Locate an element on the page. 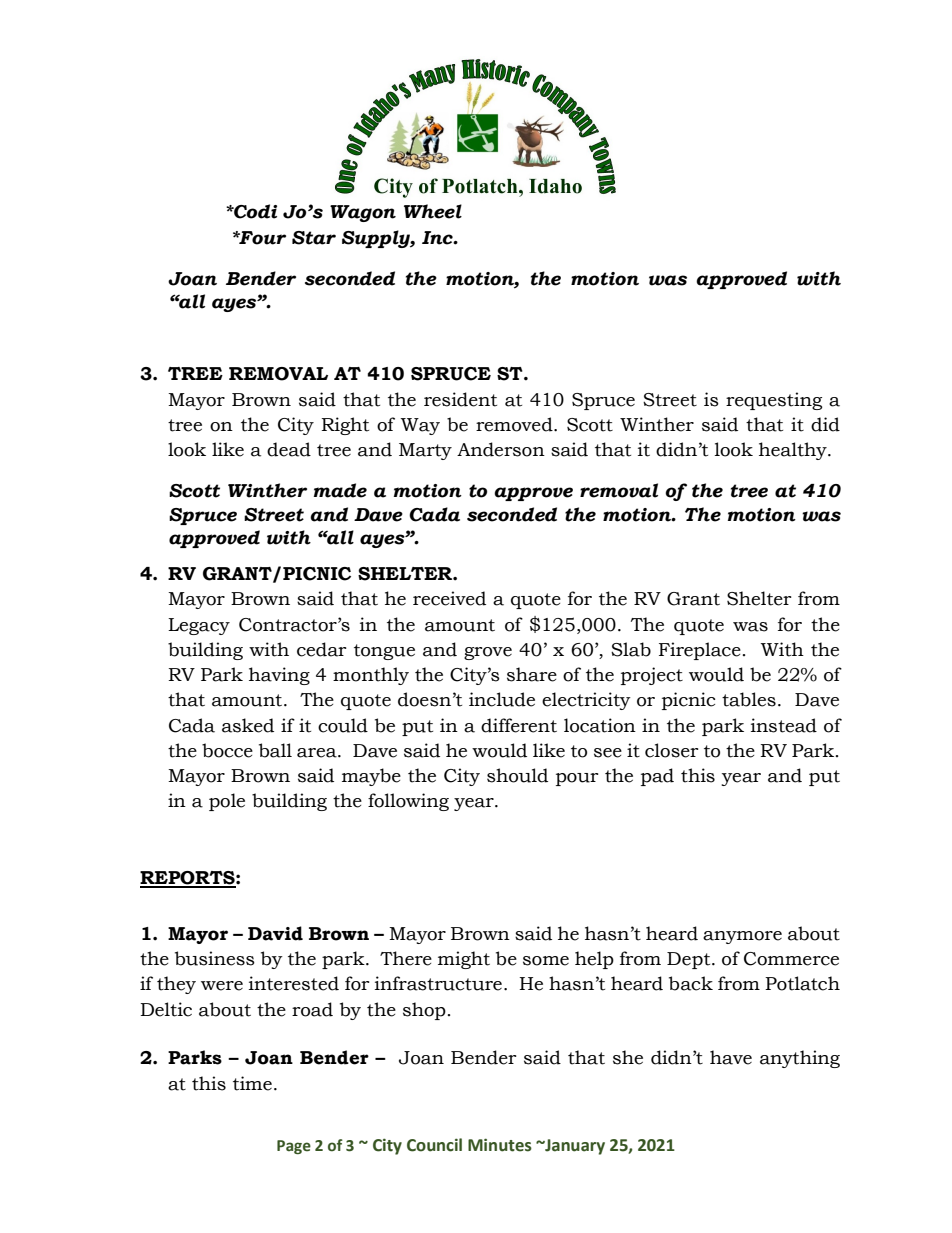 Image resolution: width=952 pixels, height=1233 pixels. requesting is located at coordinates (774, 401).
